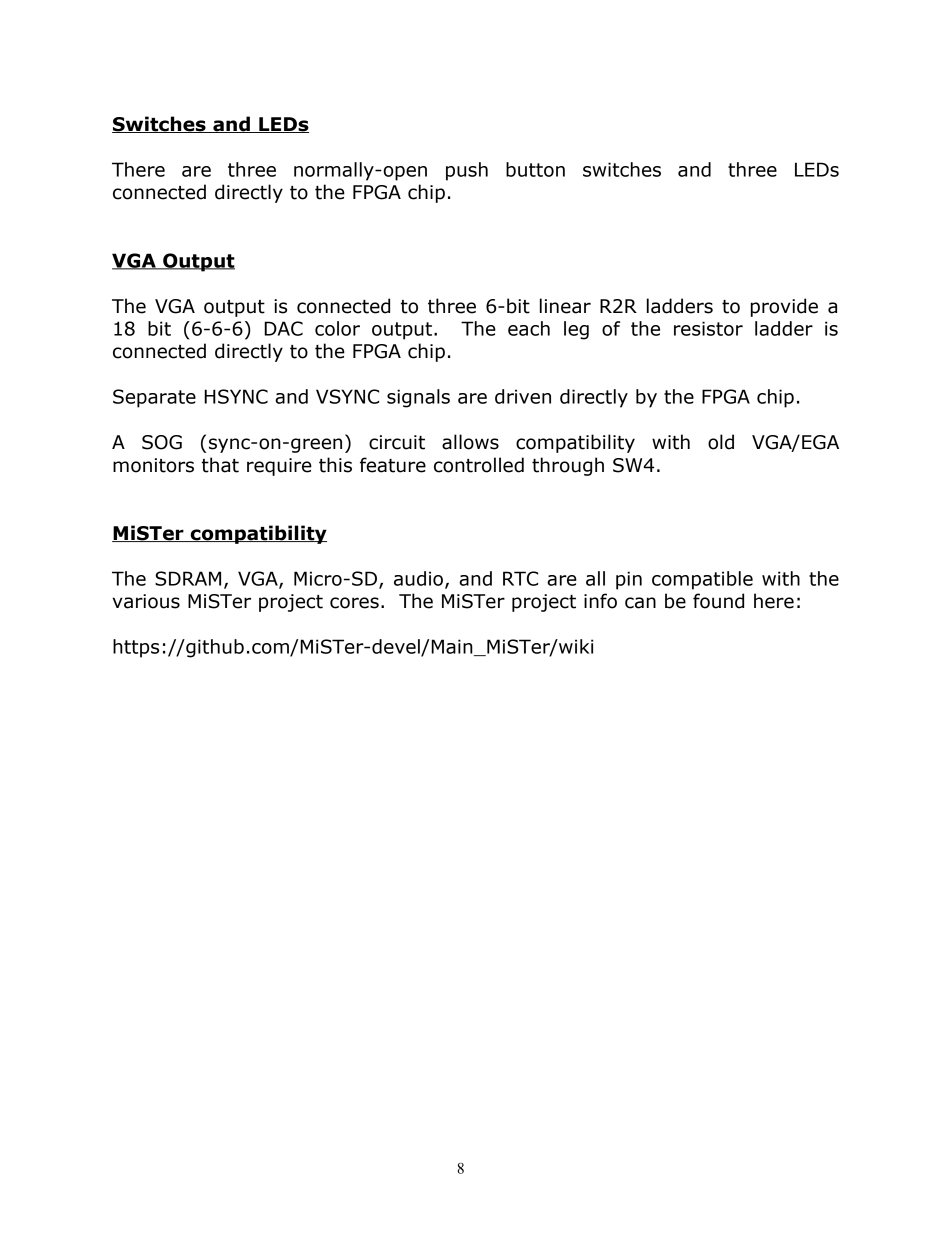 Image resolution: width=952 pixels, height=1233 pixels. Describe the element at coordinates (283, 328) in the document. I see `DAC` at that location.
